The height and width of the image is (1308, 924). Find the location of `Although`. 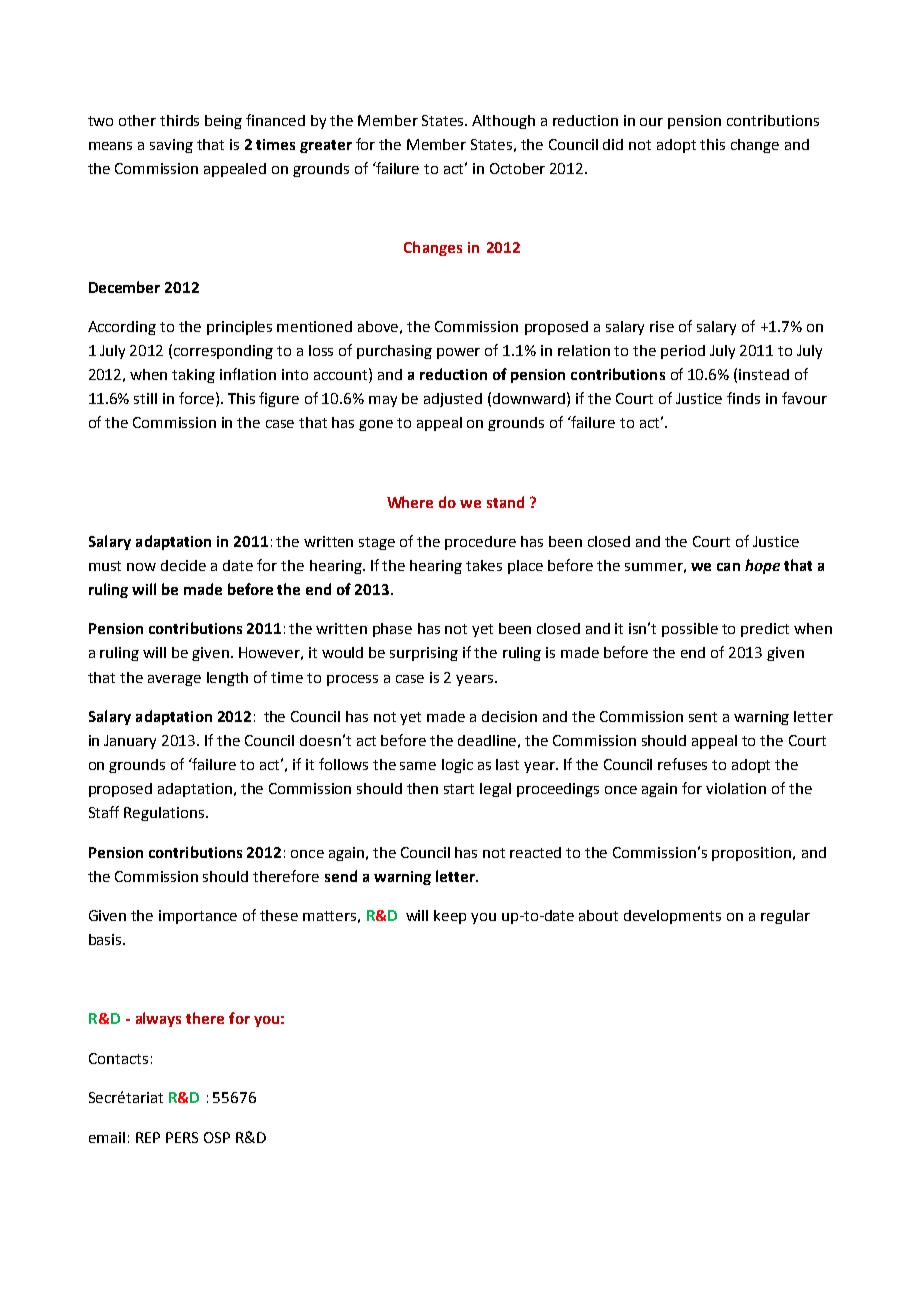

Although is located at coordinates (503, 122).
